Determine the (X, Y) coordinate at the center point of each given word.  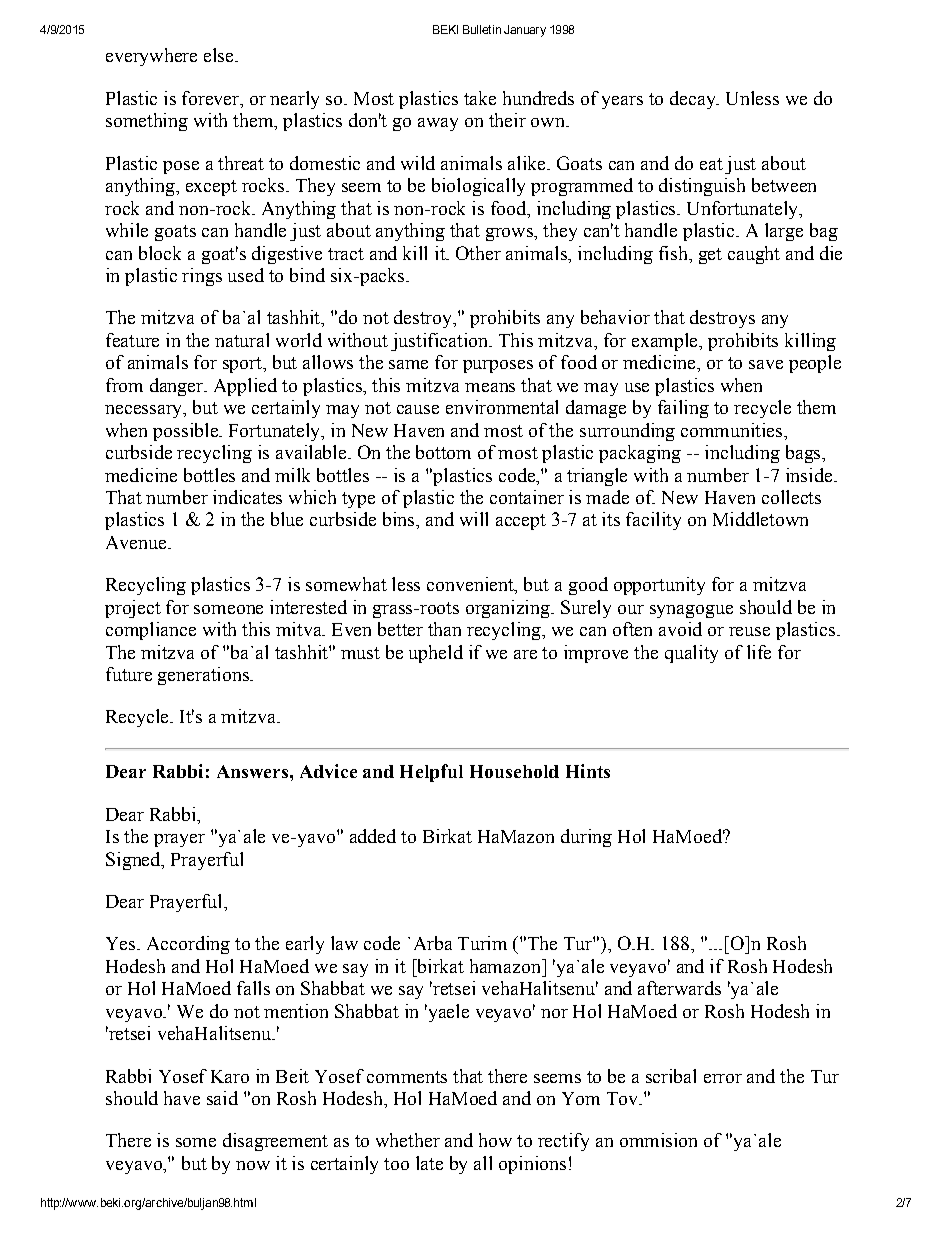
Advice (328, 771)
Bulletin (482, 29)
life (759, 652)
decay (694, 100)
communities (733, 430)
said (222, 1098)
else (220, 55)
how (495, 1140)
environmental (502, 407)
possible (186, 432)
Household (514, 771)
